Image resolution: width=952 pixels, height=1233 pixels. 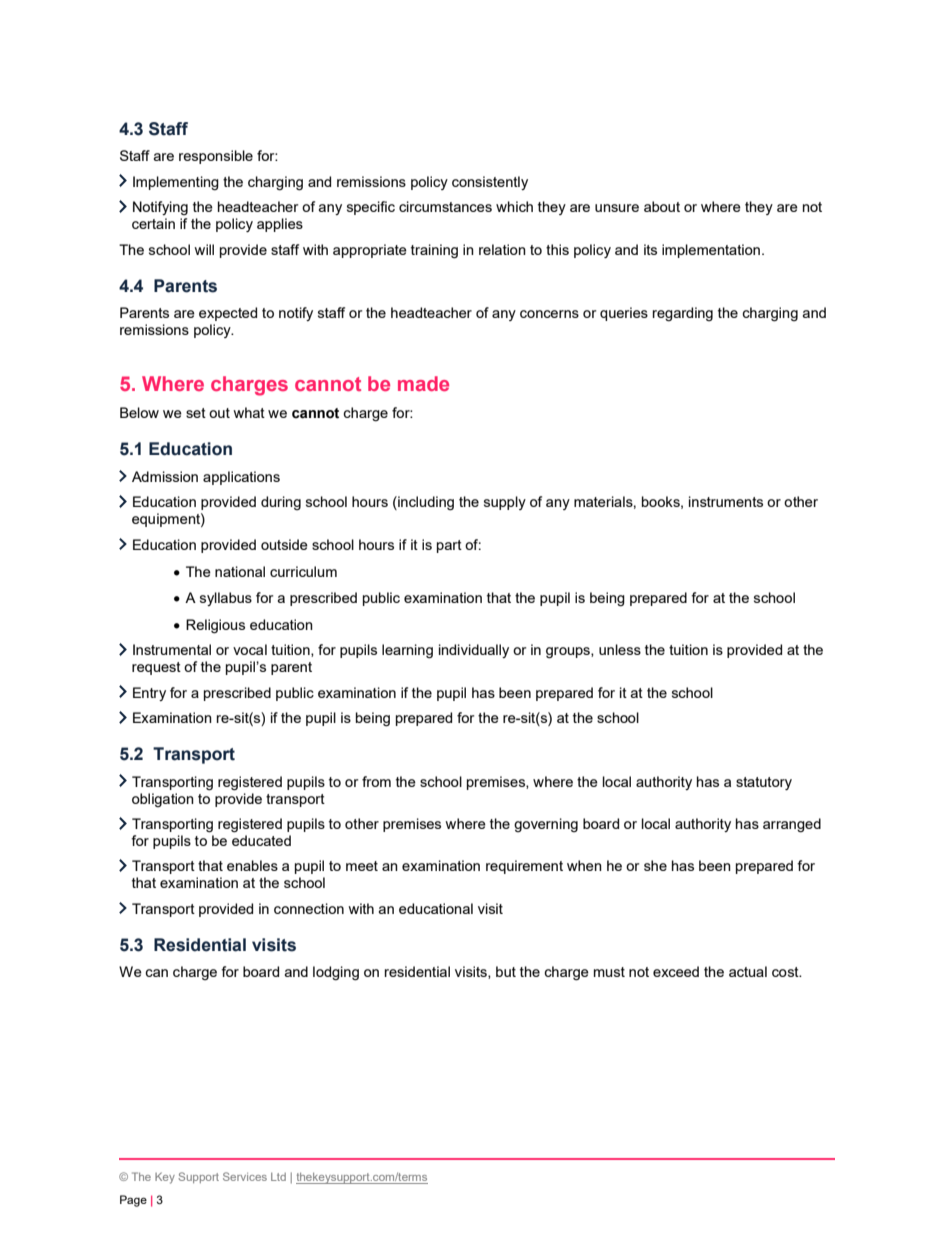 I want to click on she, so click(x=655, y=865).
